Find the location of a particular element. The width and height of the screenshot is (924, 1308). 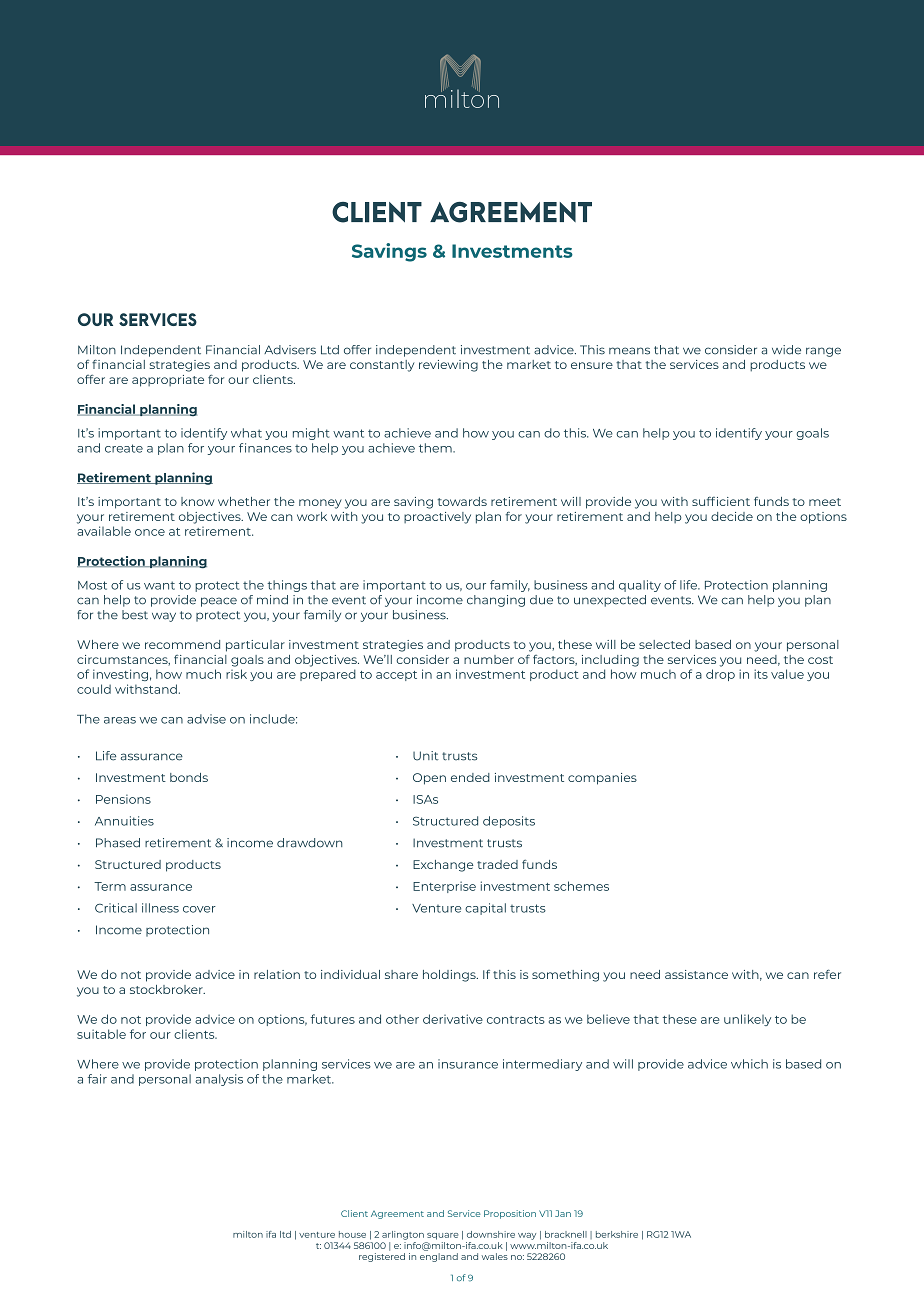

reviewing is located at coordinates (448, 366).
